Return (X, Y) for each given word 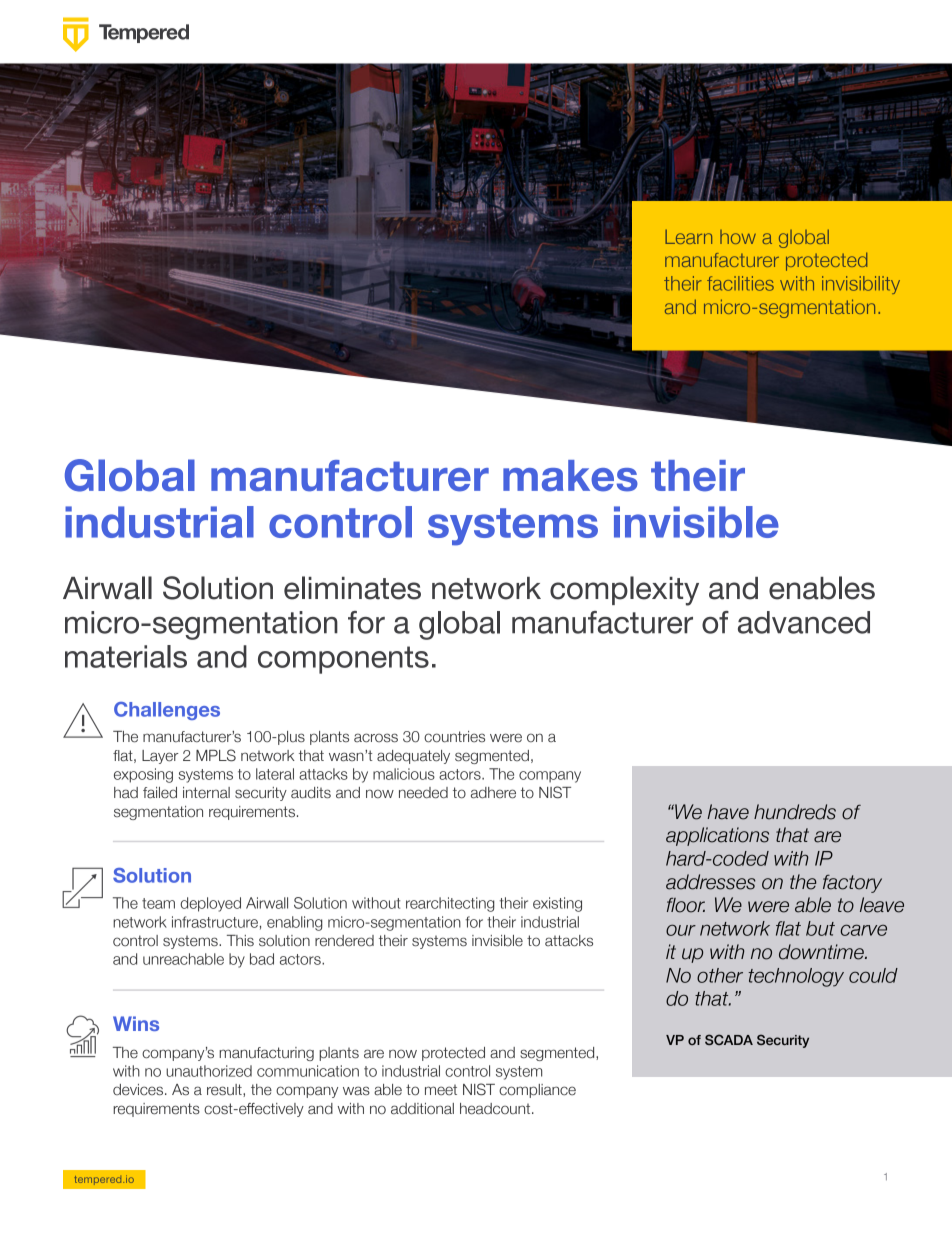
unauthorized (209, 1071)
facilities (740, 283)
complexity (624, 591)
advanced (804, 622)
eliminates (352, 588)
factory (852, 883)
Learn (688, 236)
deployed (210, 904)
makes (570, 476)
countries (454, 737)
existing (557, 904)
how (738, 237)
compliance (537, 1091)
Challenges (167, 711)
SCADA (729, 1039)
